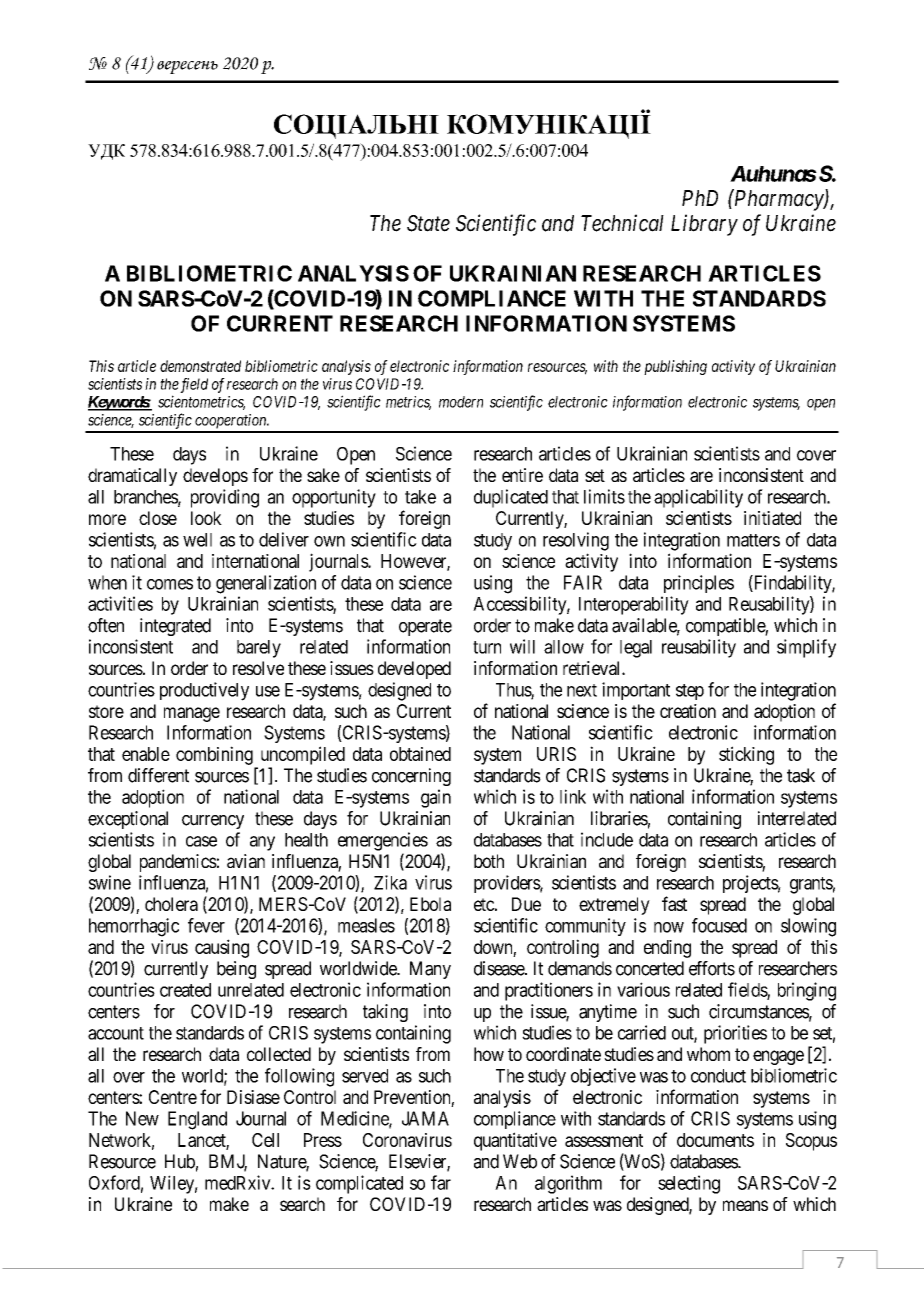  Describe the element at coordinates (704, 225) in the screenshot. I see `Library` at that location.
